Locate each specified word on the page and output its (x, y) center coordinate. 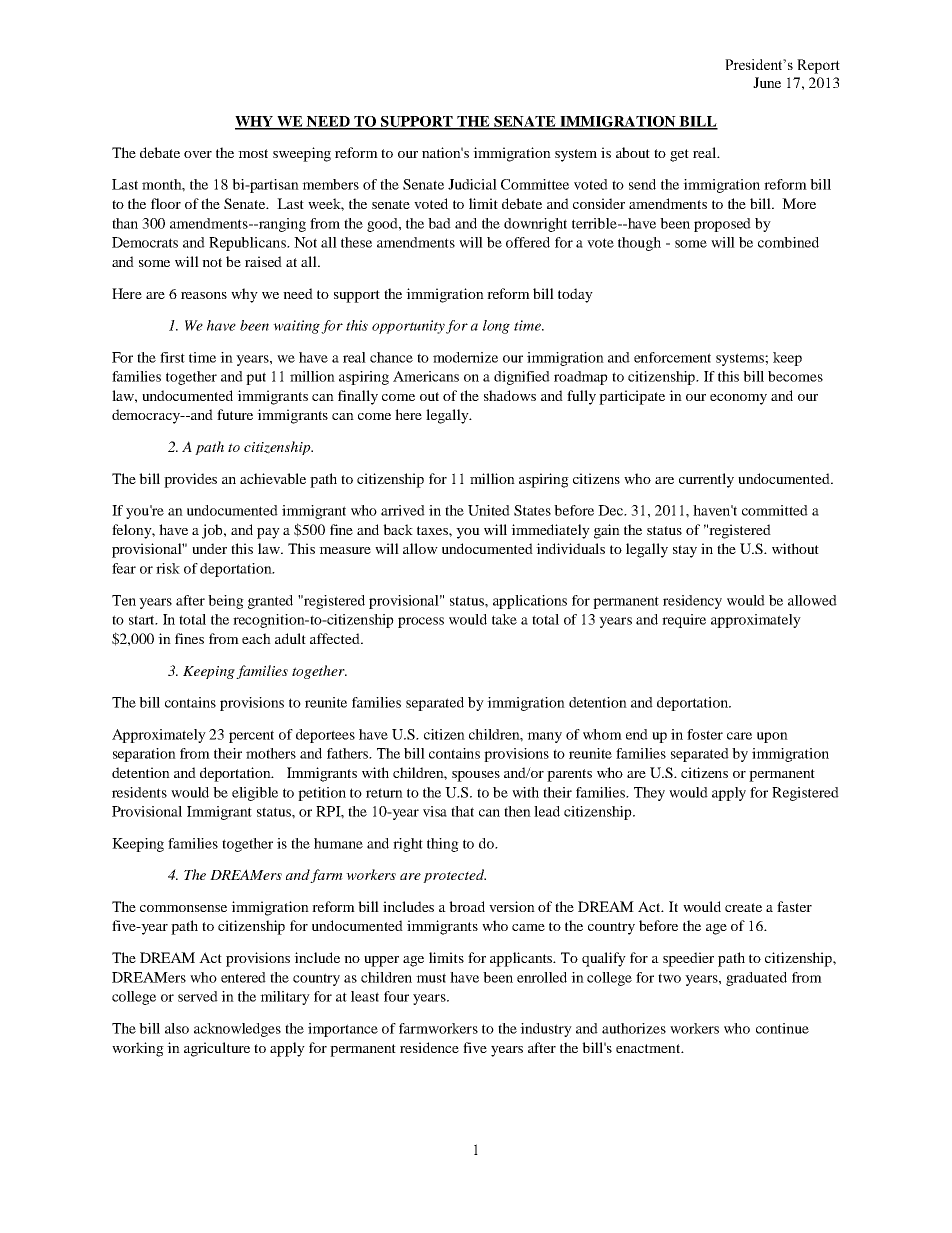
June (767, 82)
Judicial (472, 184)
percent (251, 736)
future (235, 414)
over (198, 154)
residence (429, 1047)
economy (738, 399)
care (739, 736)
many (544, 737)
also (177, 1028)
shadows (510, 395)
